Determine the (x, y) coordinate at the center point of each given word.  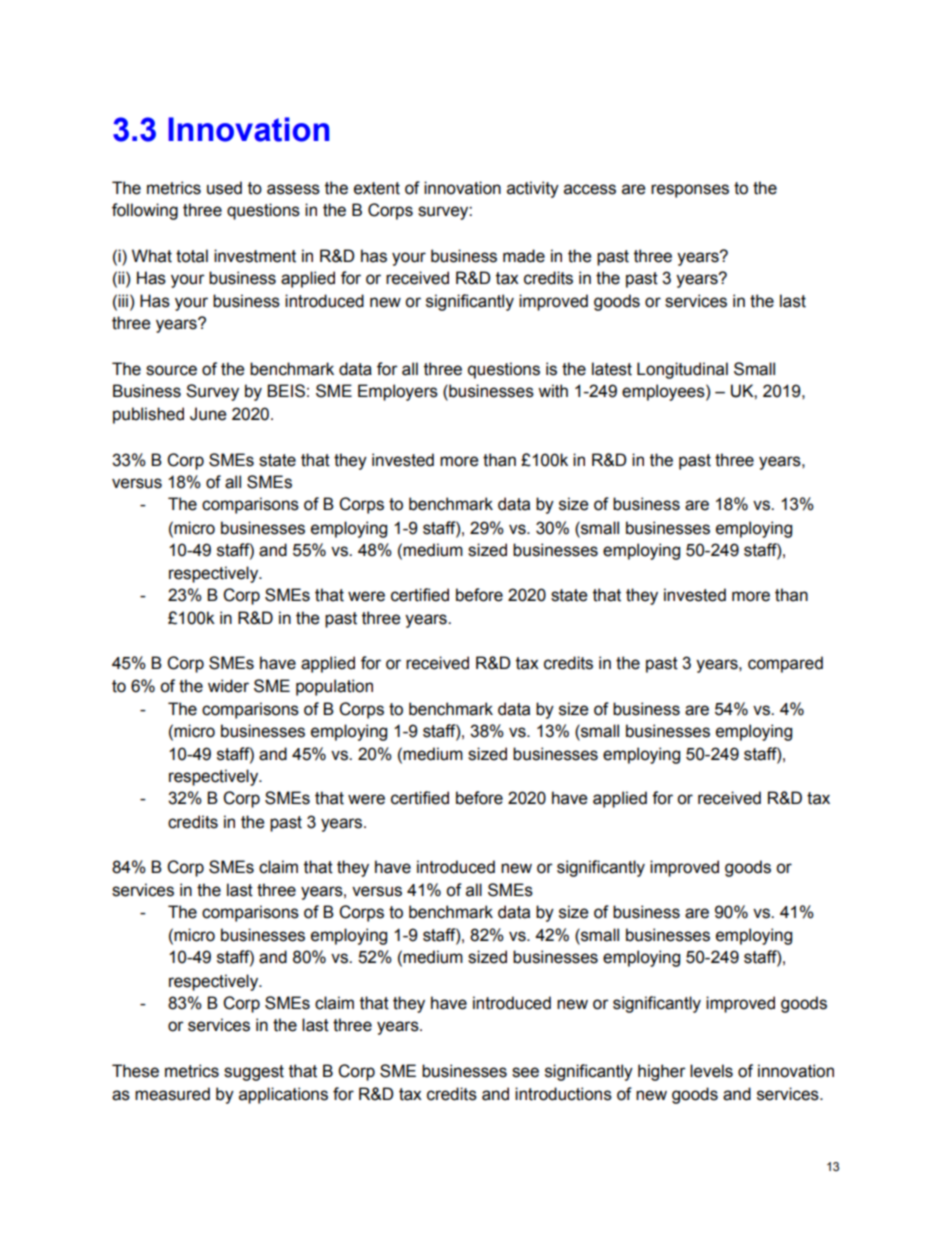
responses (690, 191)
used (224, 188)
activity (533, 189)
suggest (254, 1073)
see (525, 1072)
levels (711, 1071)
